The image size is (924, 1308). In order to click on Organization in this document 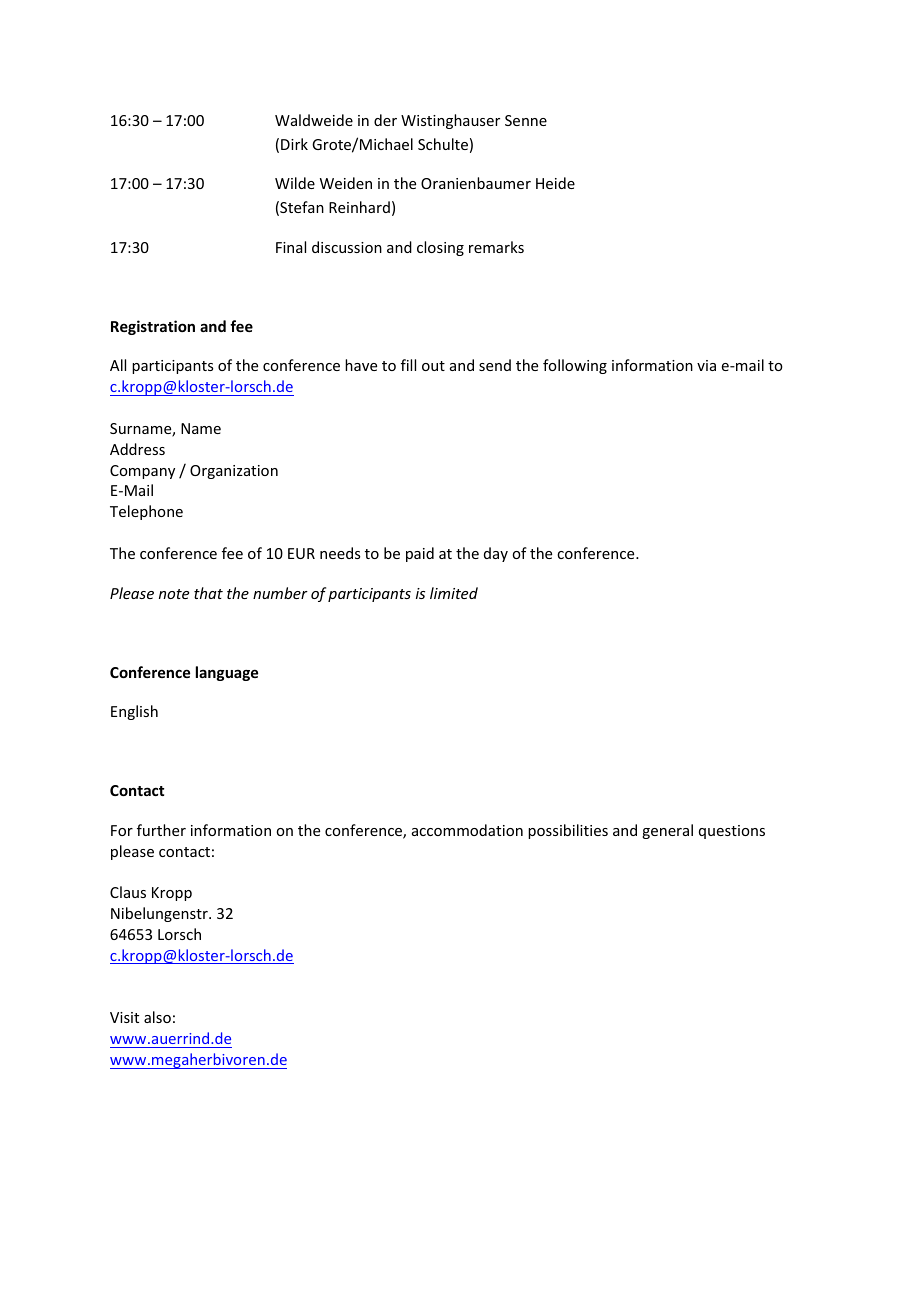, I will do `click(234, 472)`.
